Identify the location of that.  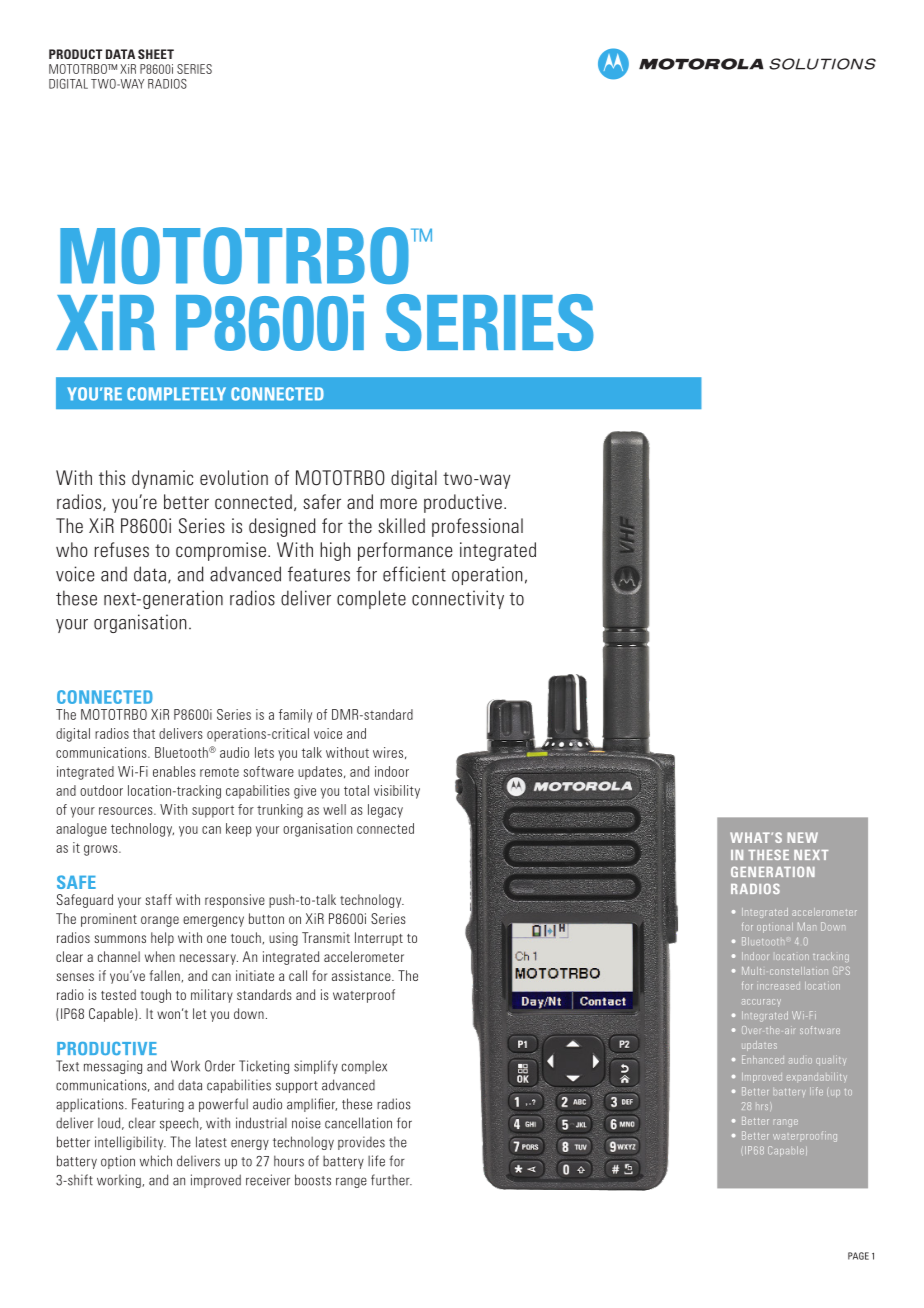
(144, 733).
